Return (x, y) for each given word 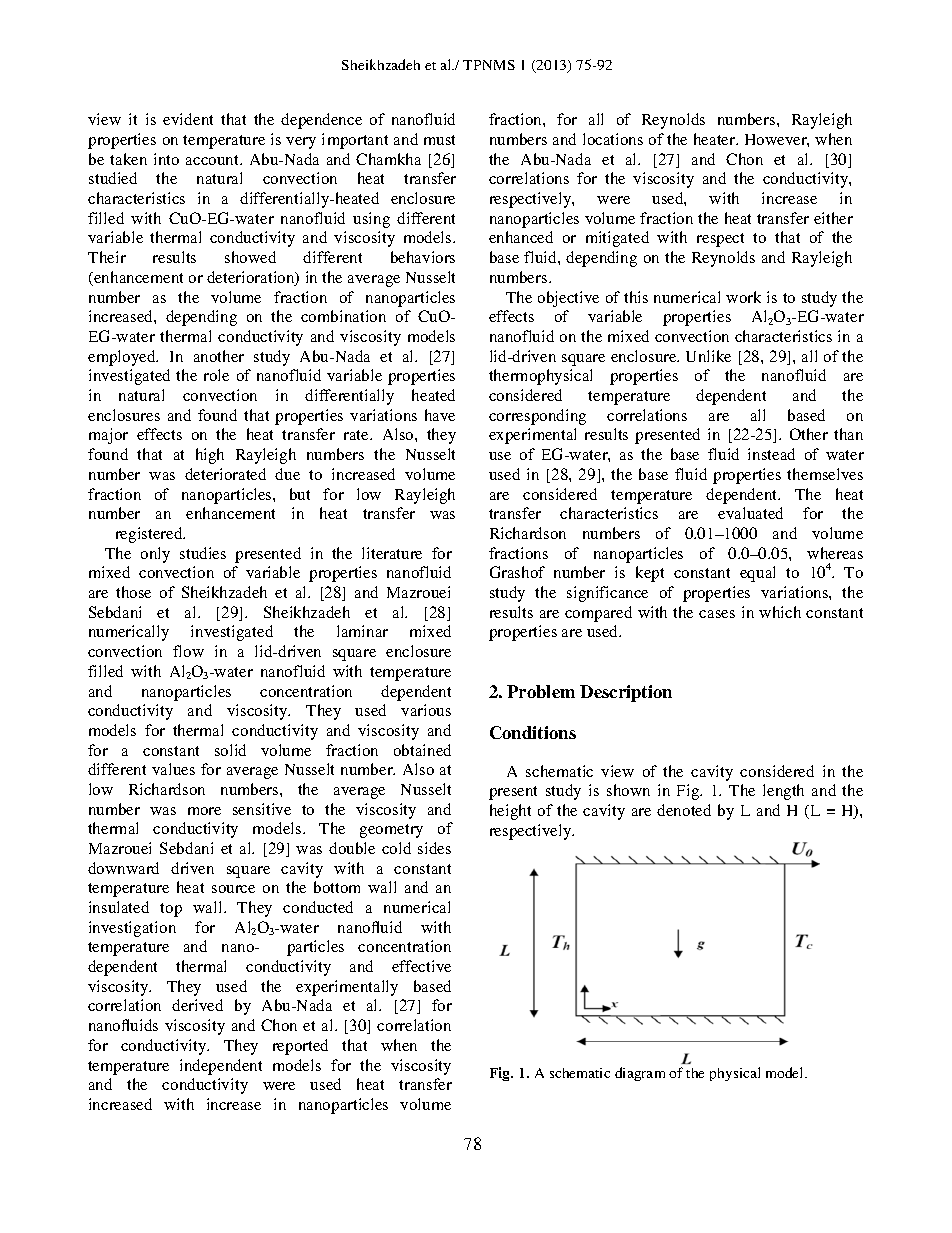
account (214, 160)
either (833, 218)
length (783, 792)
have (440, 415)
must (439, 140)
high (210, 456)
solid (230, 750)
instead (771, 454)
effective (421, 966)
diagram (640, 1074)
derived (197, 1005)
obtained (422, 750)
